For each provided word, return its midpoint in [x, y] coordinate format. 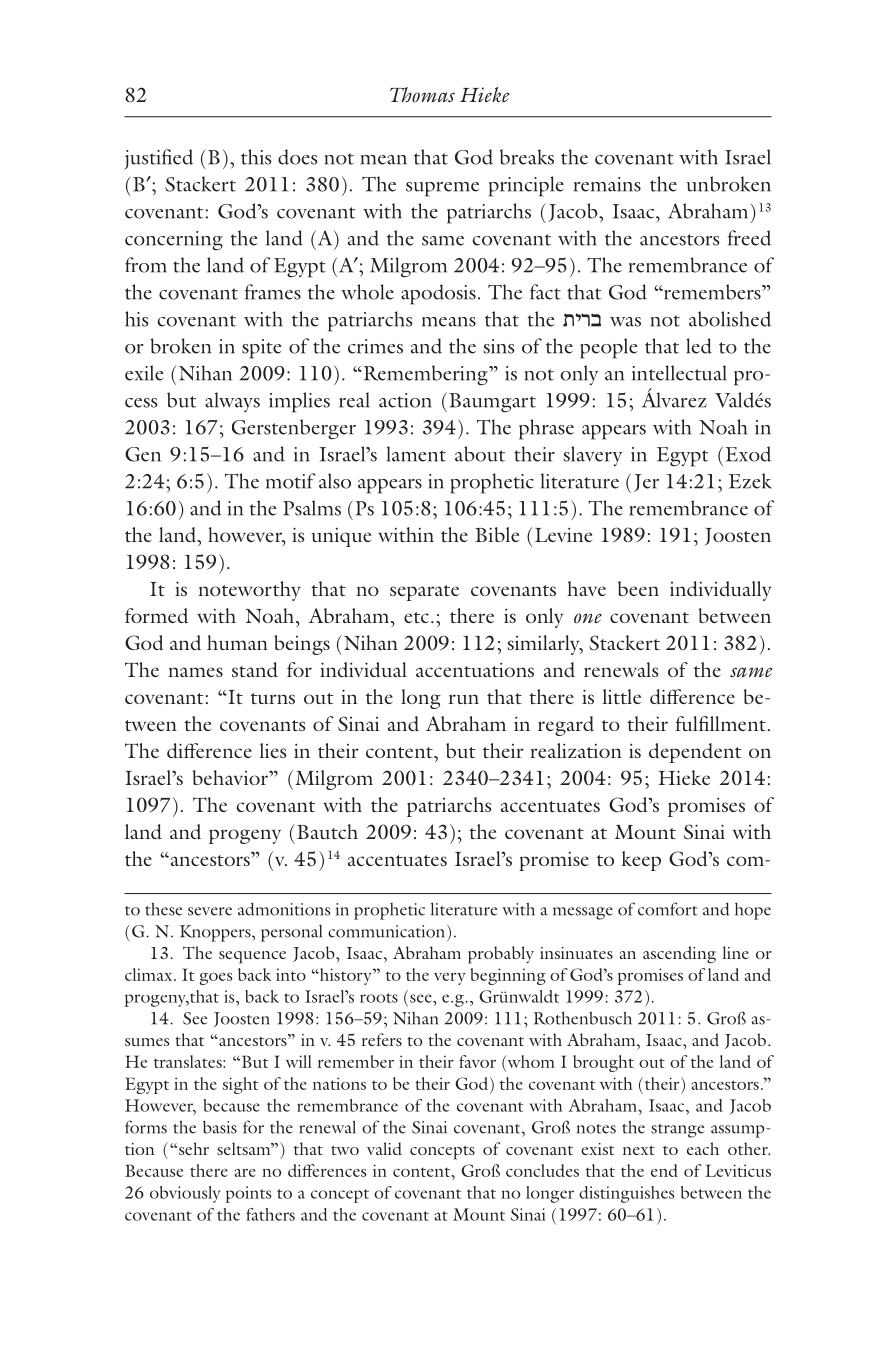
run [464, 699]
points [248, 1194]
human [237, 642]
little [622, 696]
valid [384, 1148]
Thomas [422, 94]
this [256, 157]
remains [607, 184]
